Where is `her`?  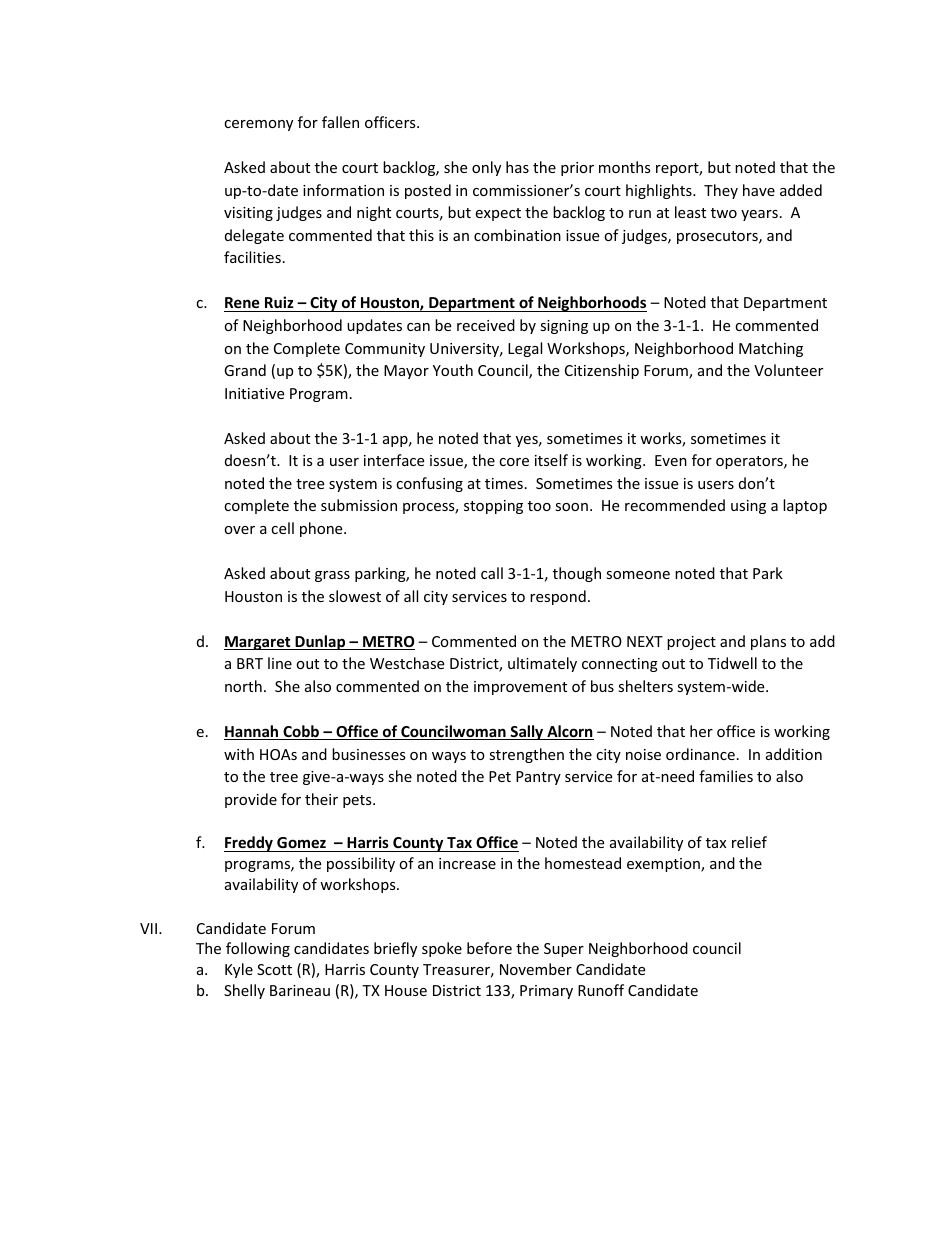 her is located at coordinates (701, 731).
